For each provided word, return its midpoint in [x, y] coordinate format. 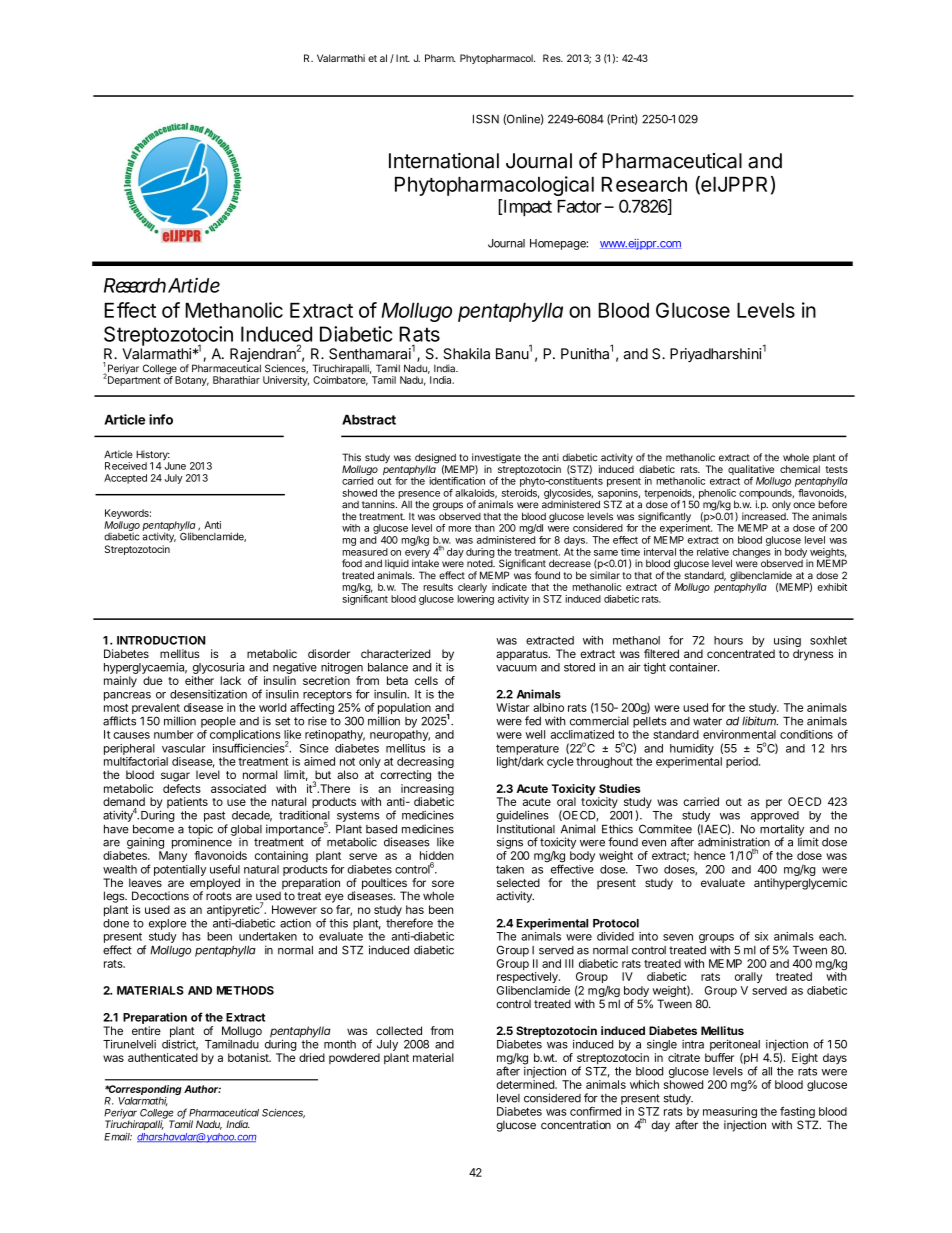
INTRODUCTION [161, 640]
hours [728, 640]
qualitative [751, 471]
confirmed [595, 1111]
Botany [192, 381]
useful [225, 869]
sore [443, 883]
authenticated [163, 1057]
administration [734, 843]
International [444, 161]
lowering [475, 600]
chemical [800, 469]
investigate [495, 459]
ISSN [486, 119]
